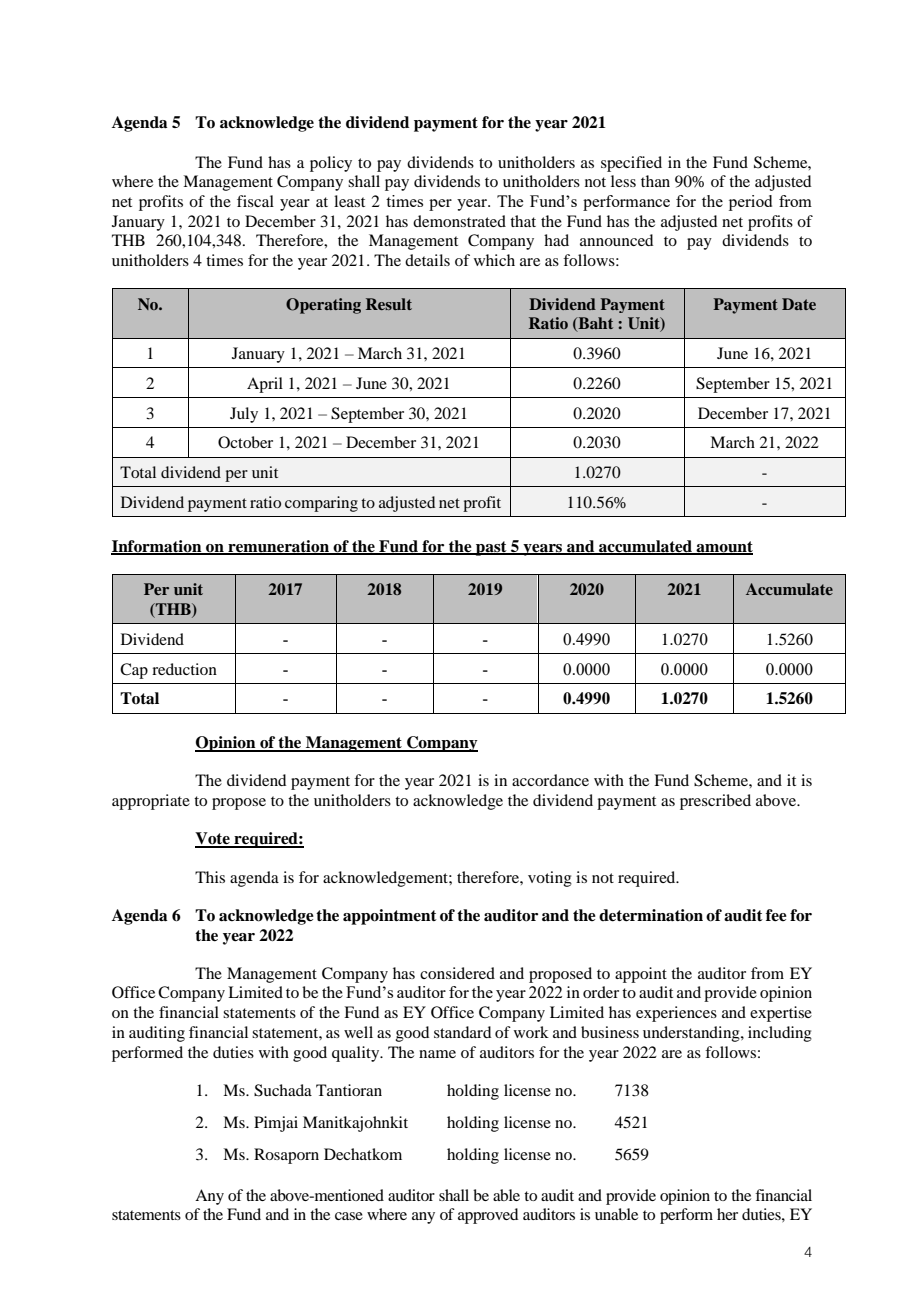  What do you see at coordinates (213, 839) in the screenshot?
I see `Vote` at bounding box center [213, 839].
